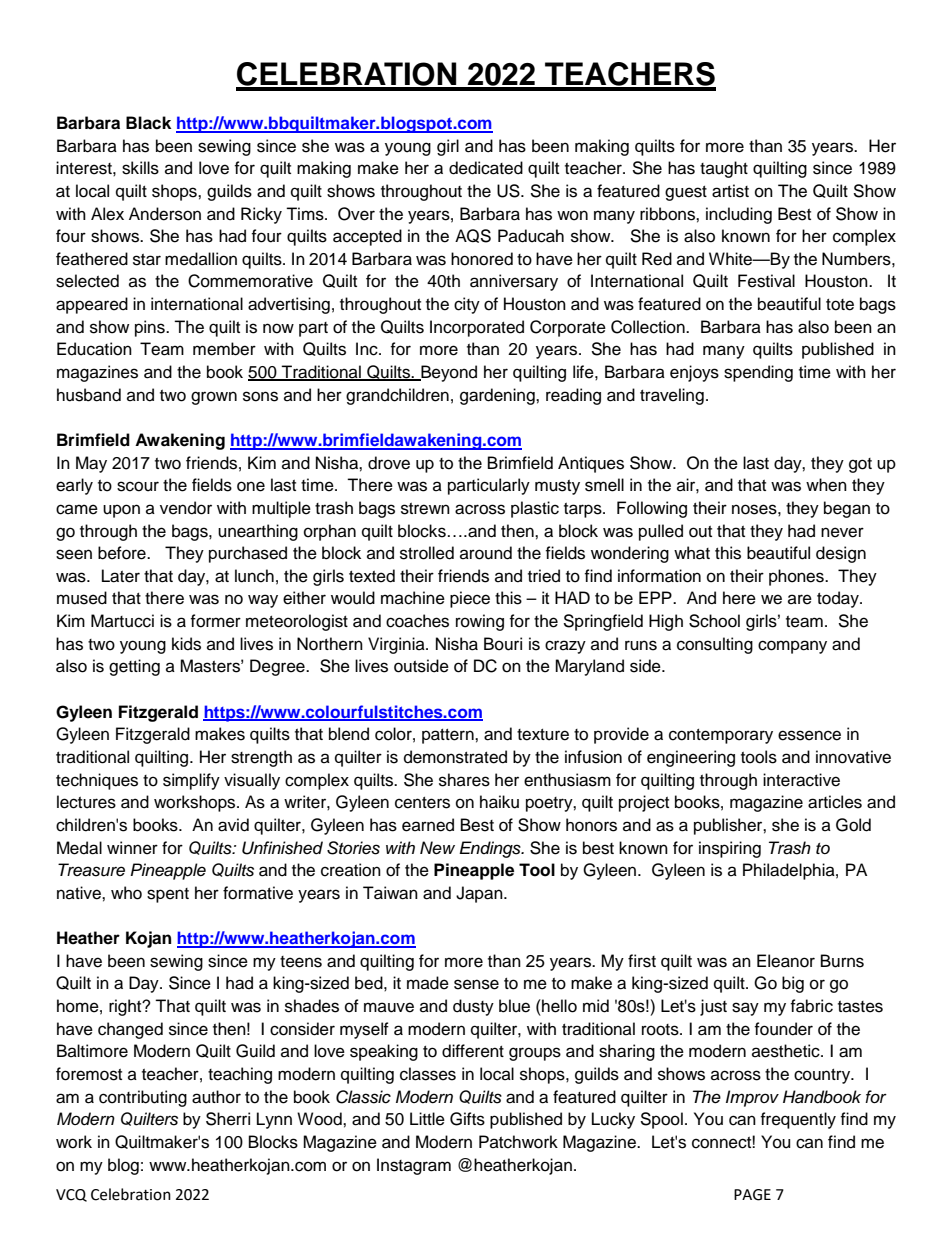  Describe the element at coordinates (448, 373) in the image. I see `Beyond` at that location.
